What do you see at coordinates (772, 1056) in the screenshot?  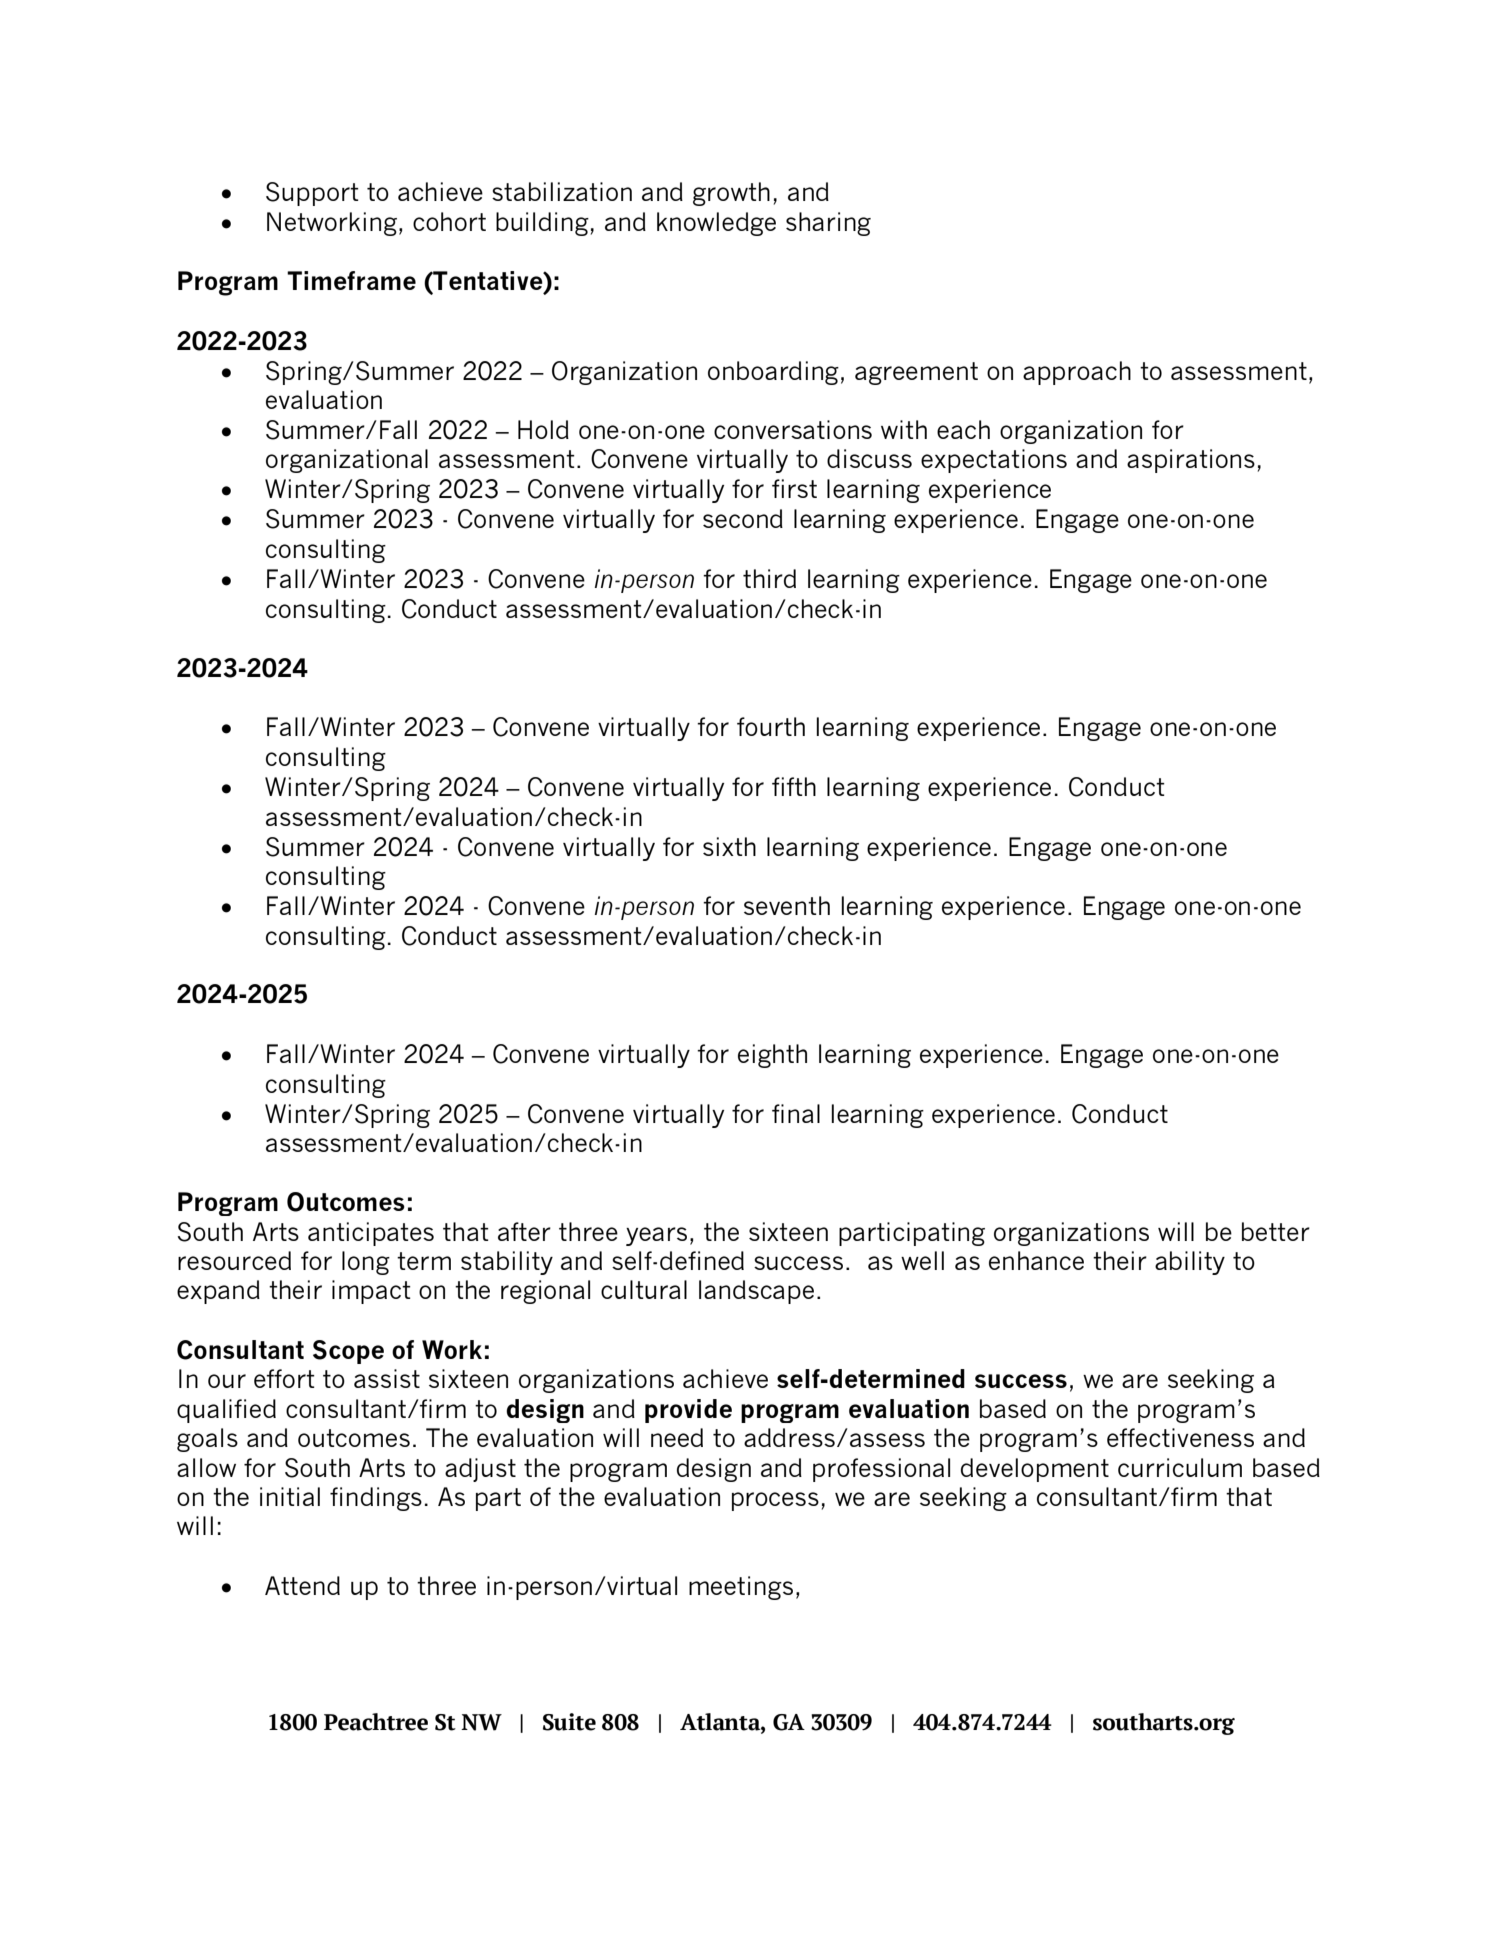 I see `eighth` at bounding box center [772, 1056].
